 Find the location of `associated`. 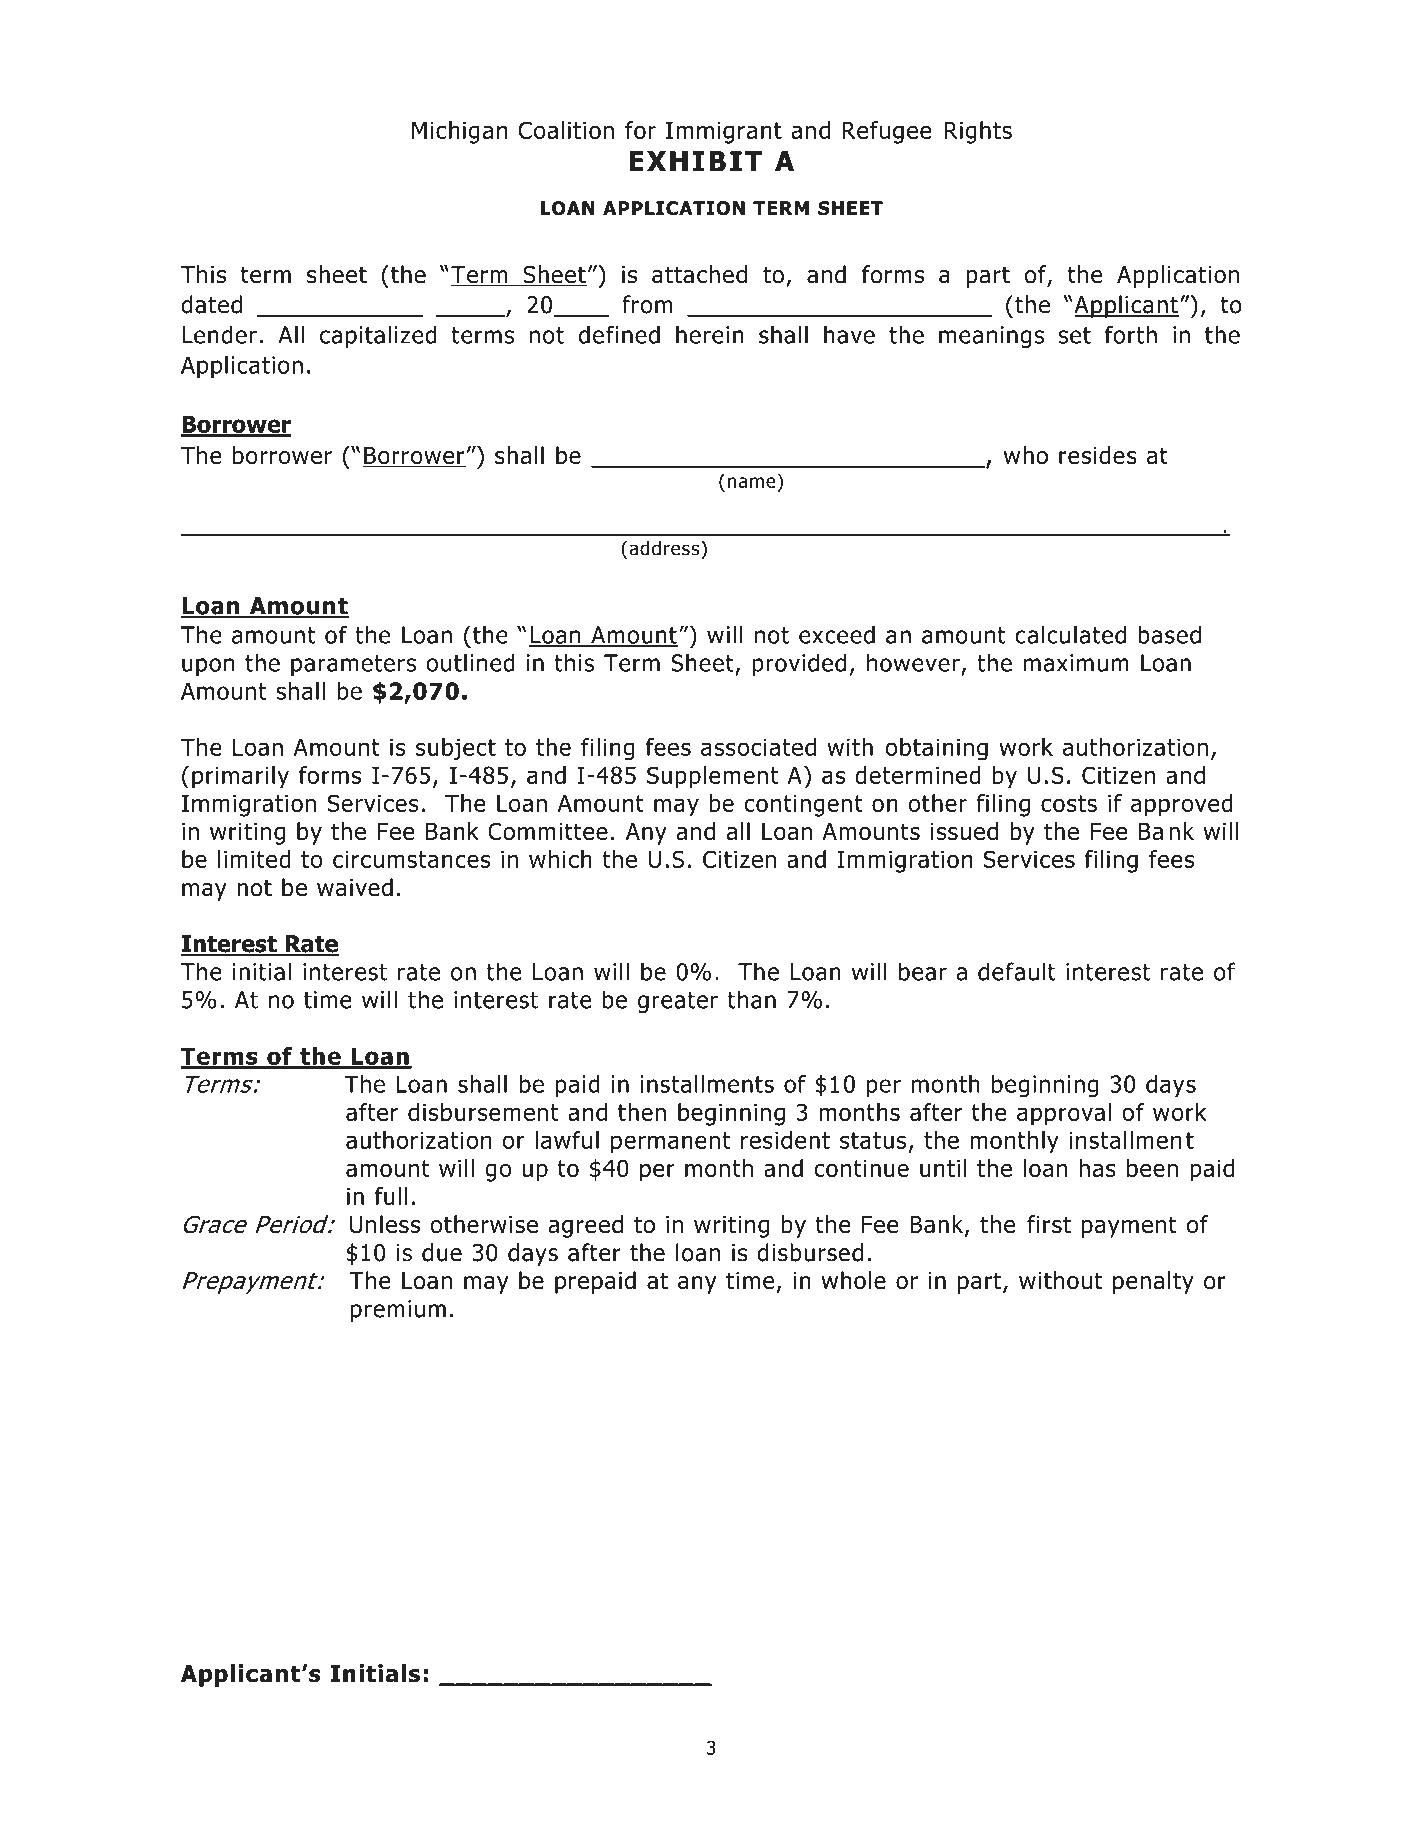

associated is located at coordinates (758, 747).
